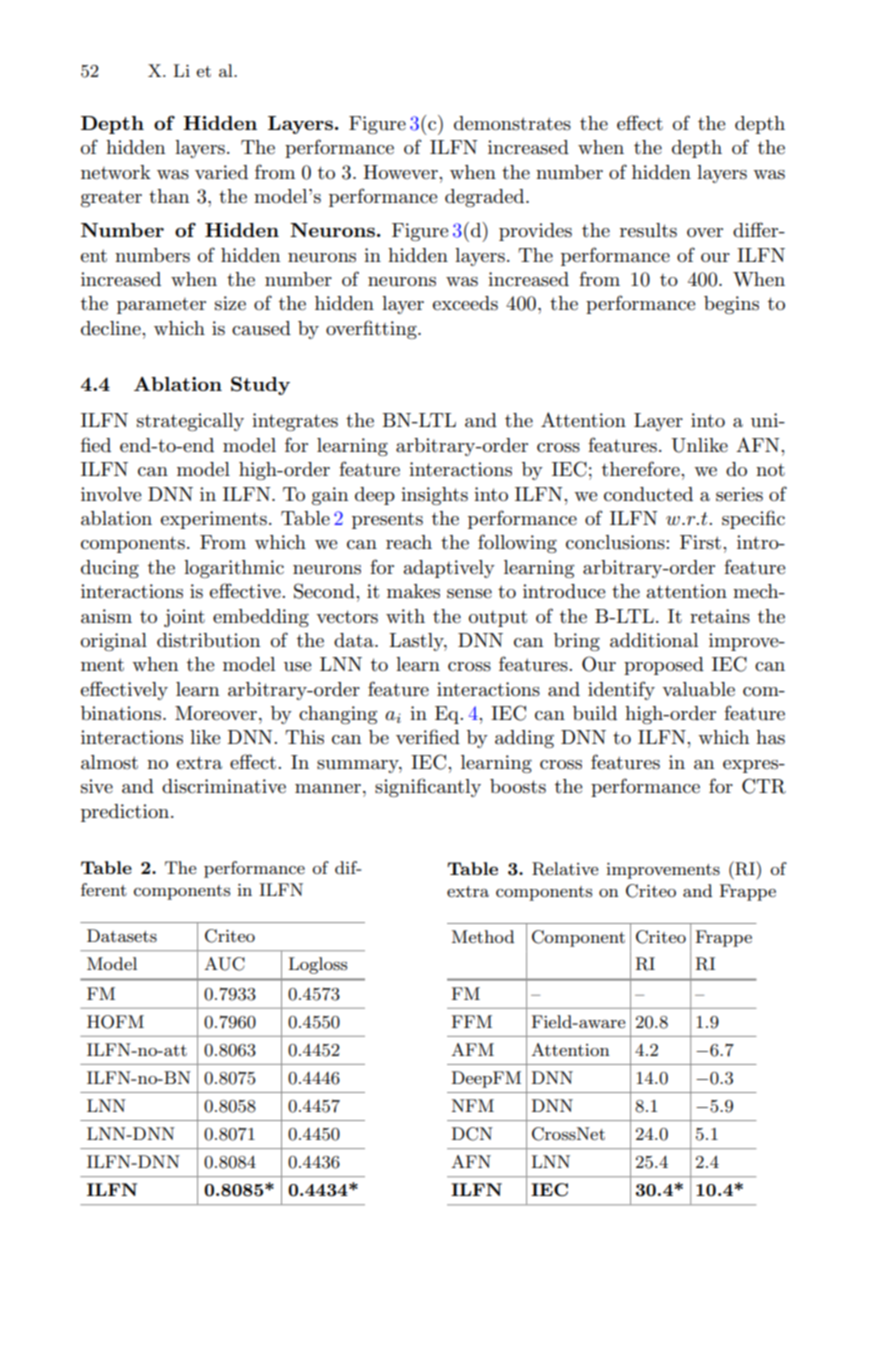 Image resolution: width=896 pixels, height=1359 pixels. I want to click on However, so click(401, 172).
